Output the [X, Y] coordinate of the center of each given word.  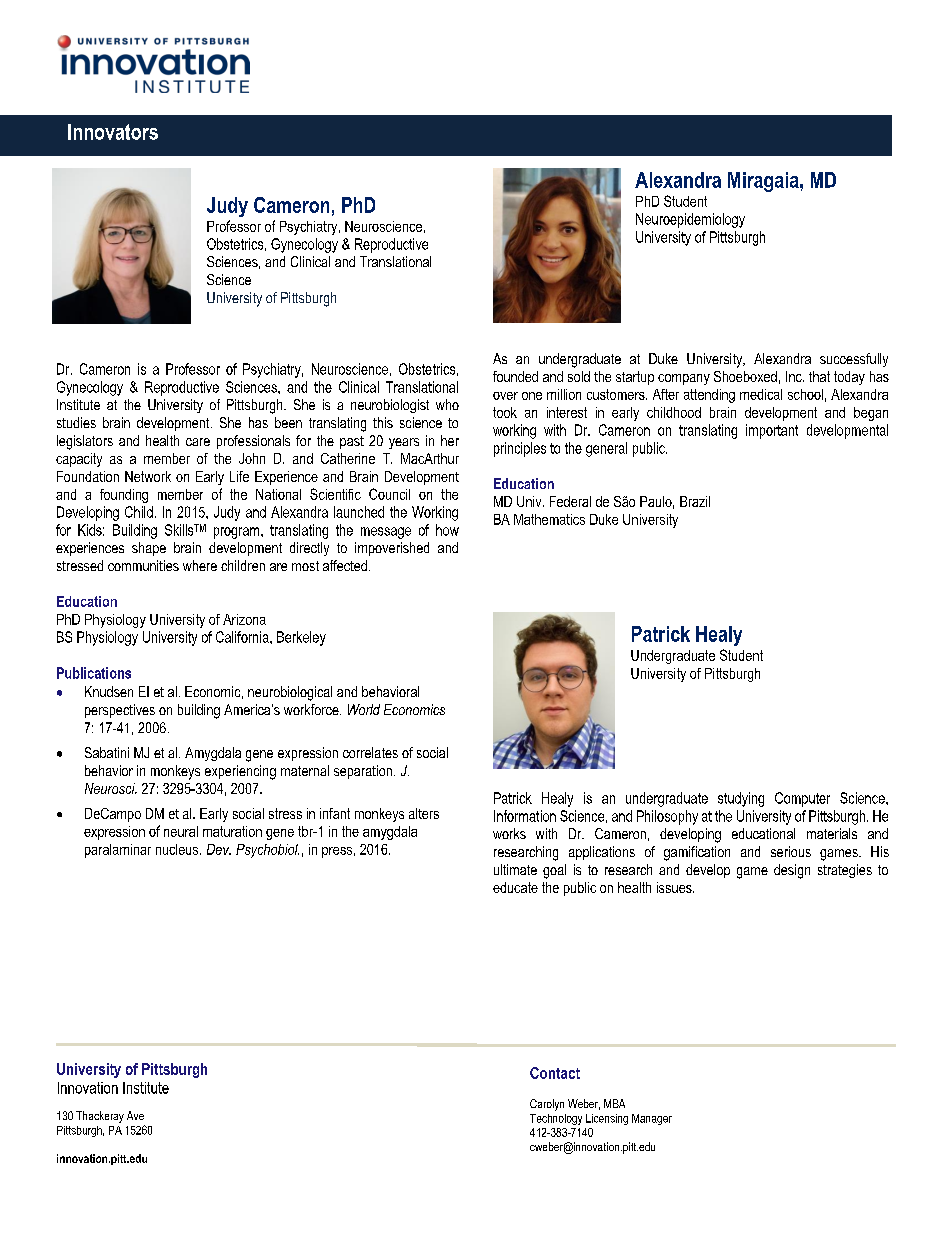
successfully [854, 360]
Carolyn [547, 1105]
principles [520, 449]
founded [515, 376]
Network [148, 476]
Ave [135, 1115]
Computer [802, 799]
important [772, 431]
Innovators [113, 132]
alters [424, 813]
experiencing [240, 772]
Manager [652, 1119]
